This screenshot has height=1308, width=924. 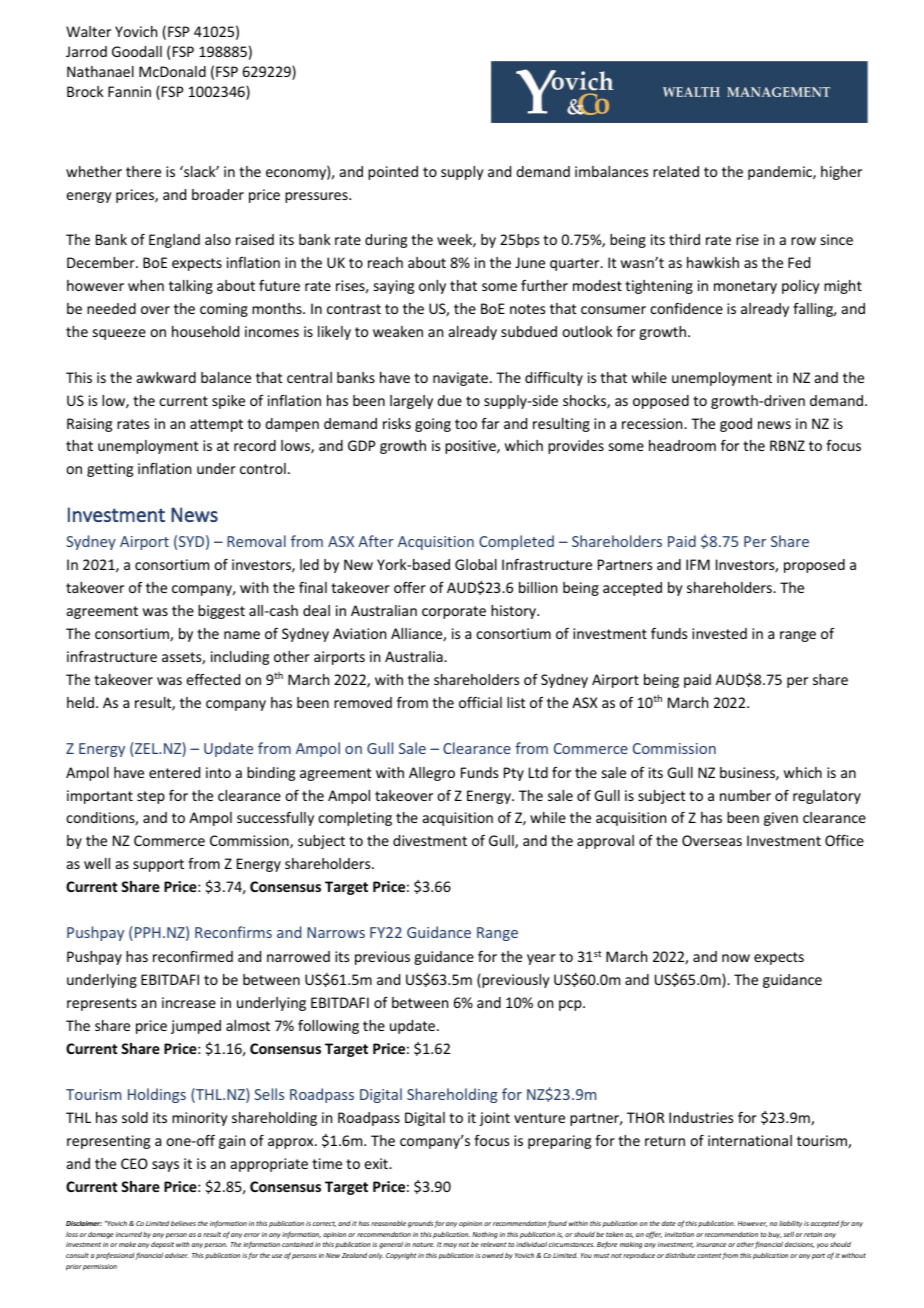 What do you see at coordinates (676, 171) in the screenshot?
I see `related` at bounding box center [676, 171].
